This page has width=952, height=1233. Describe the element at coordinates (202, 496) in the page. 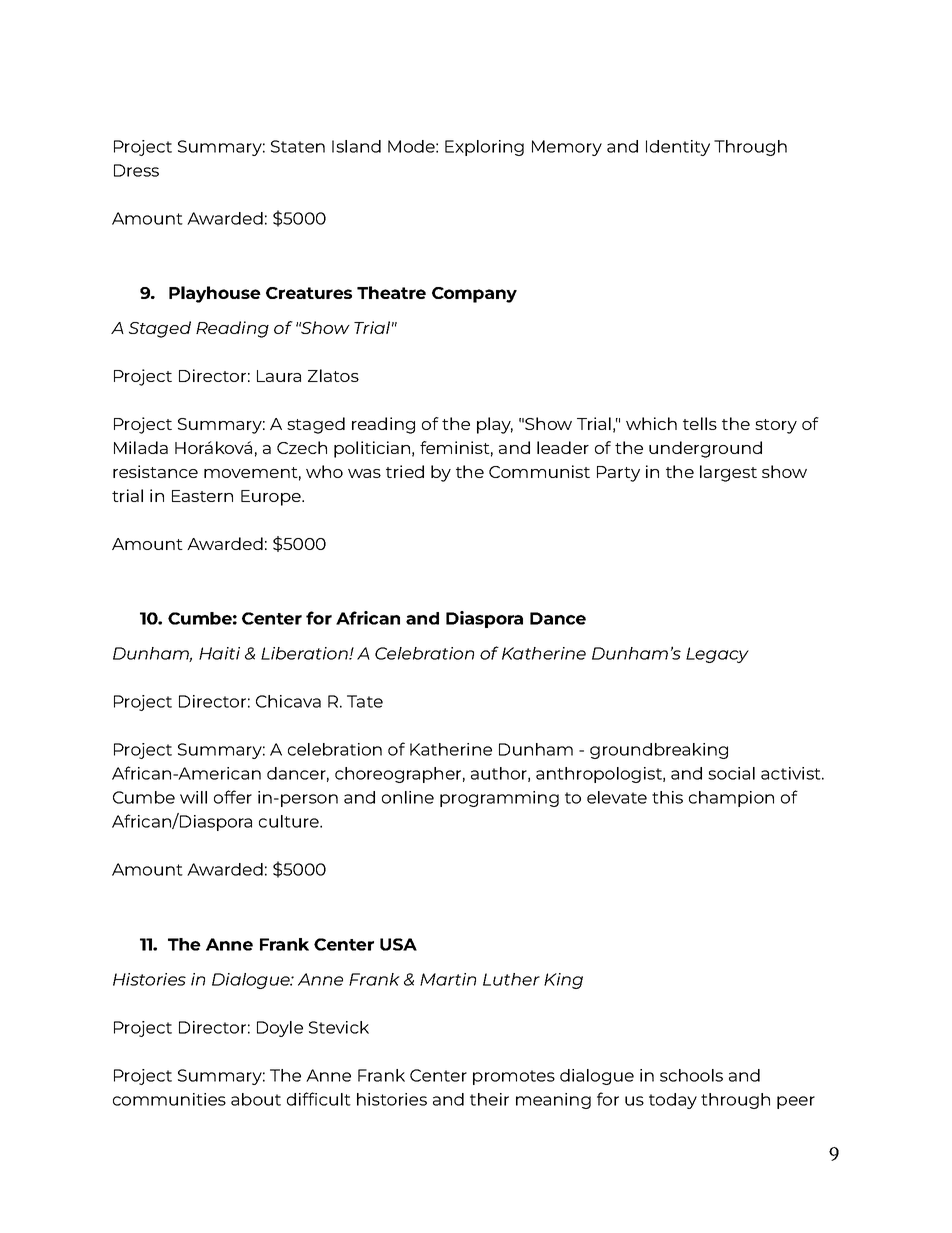

I see `Eastern` at that location.
